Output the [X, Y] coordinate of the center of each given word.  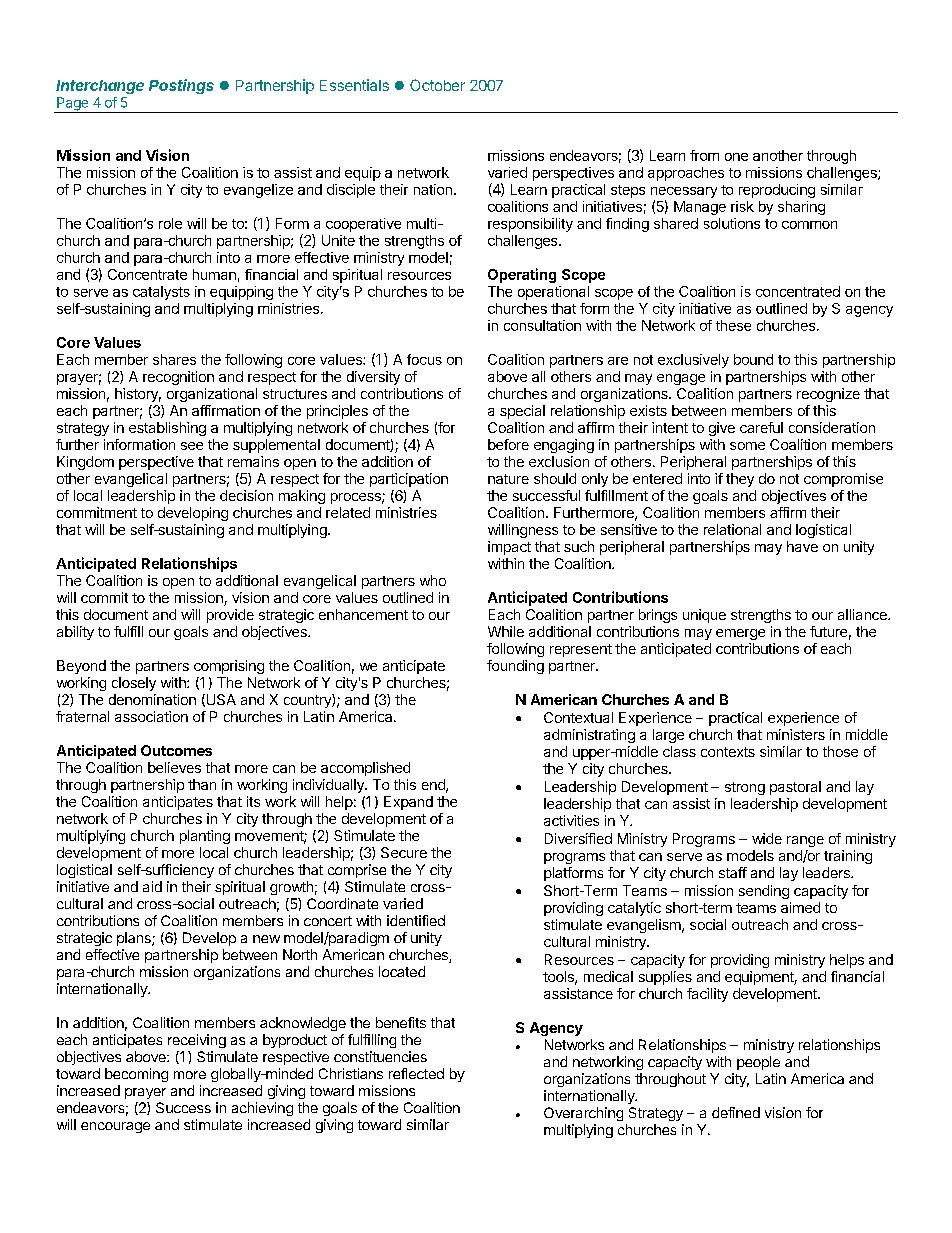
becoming [136, 1075]
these [733, 325]
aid [152, 886]
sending [764, 892]
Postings [181, 86]
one [736, 157]
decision [246, 495]
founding [515, 667]
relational [732, 529]
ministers [796, 734]
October [437, 85]
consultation [542, 325]
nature [508, 479]
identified [416, 920]
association [151, 716]
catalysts [161, 293]
